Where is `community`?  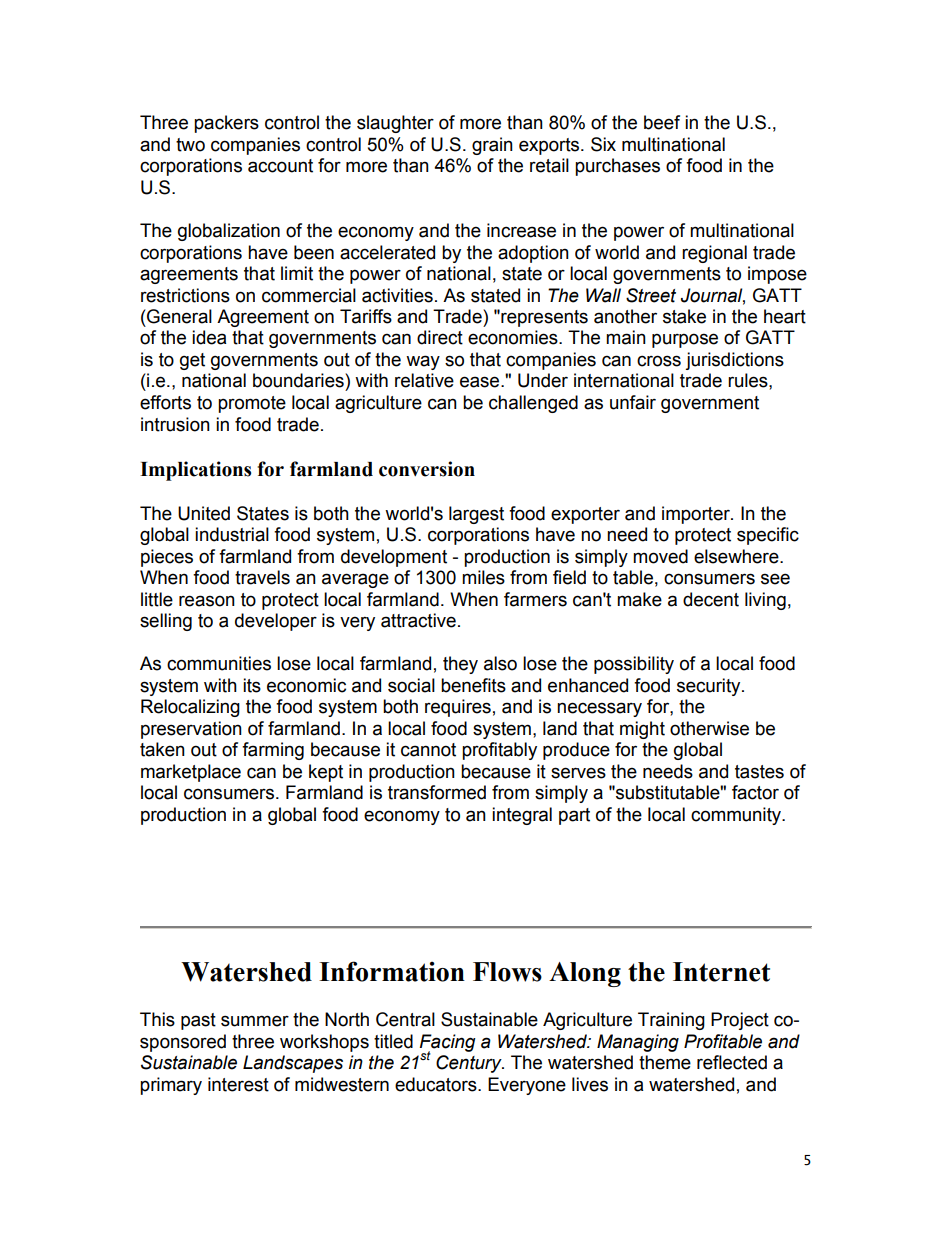
community is located at coordinates (737, 816).
